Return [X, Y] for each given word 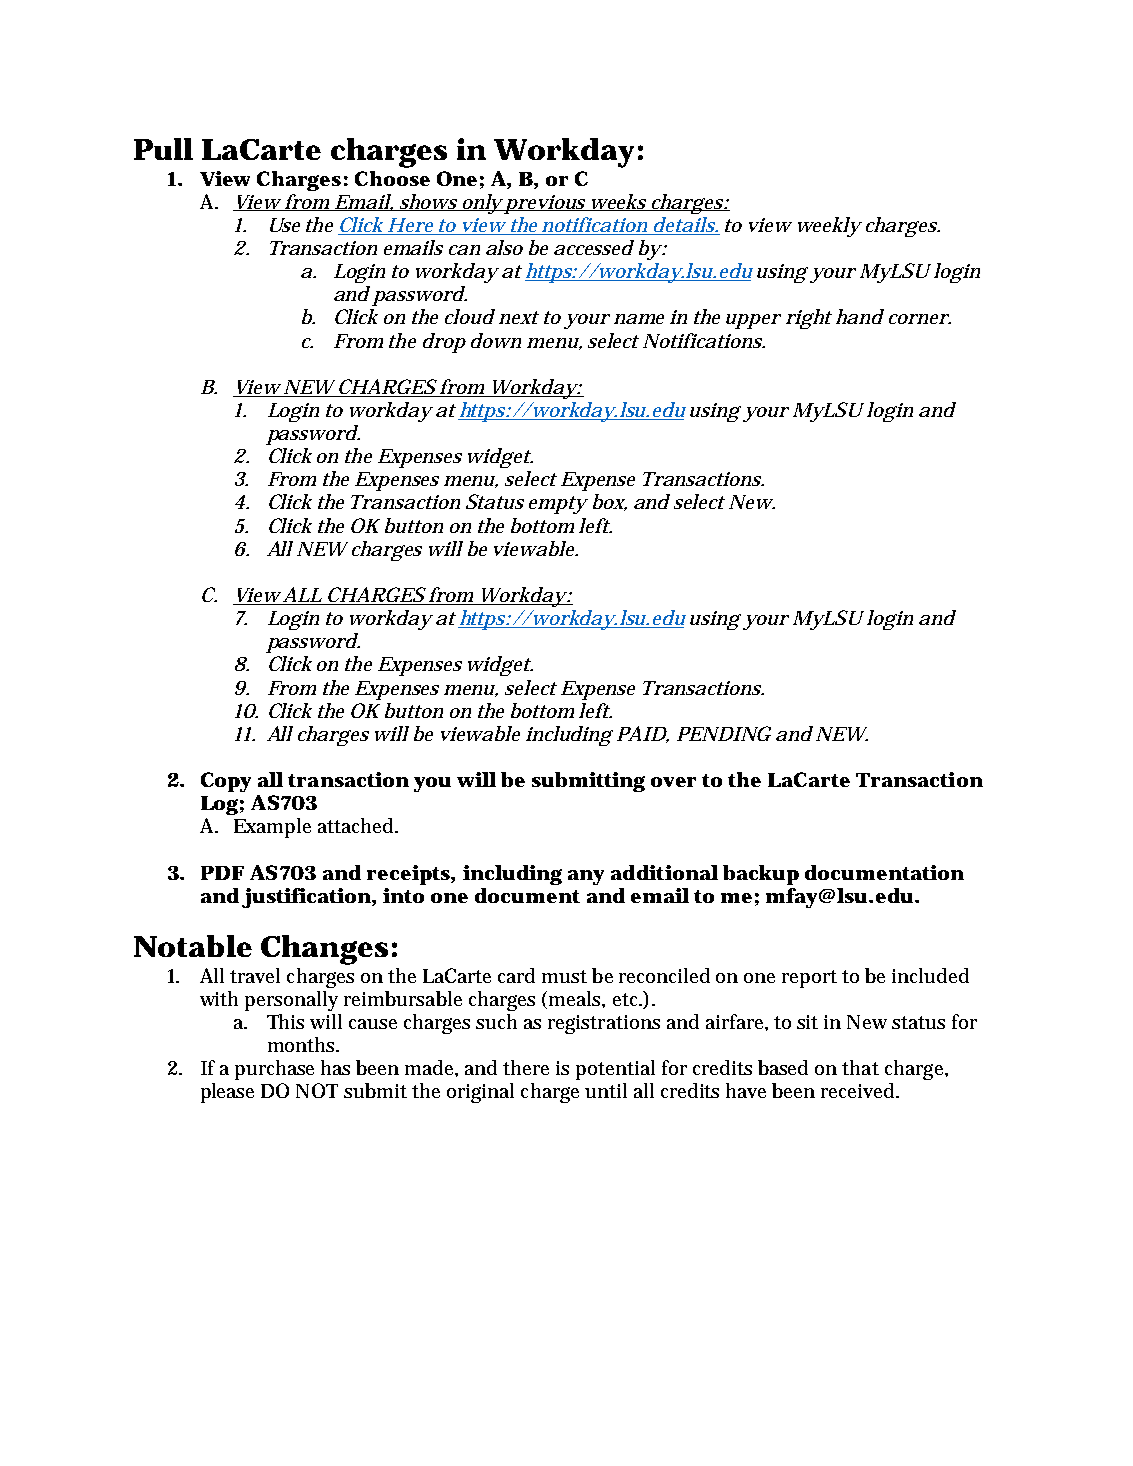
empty [558, 505]
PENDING [724, 733]
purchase [274, 1070]
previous [546, 204]
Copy [226, 782]
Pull [163, 149]
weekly [830, 227]
